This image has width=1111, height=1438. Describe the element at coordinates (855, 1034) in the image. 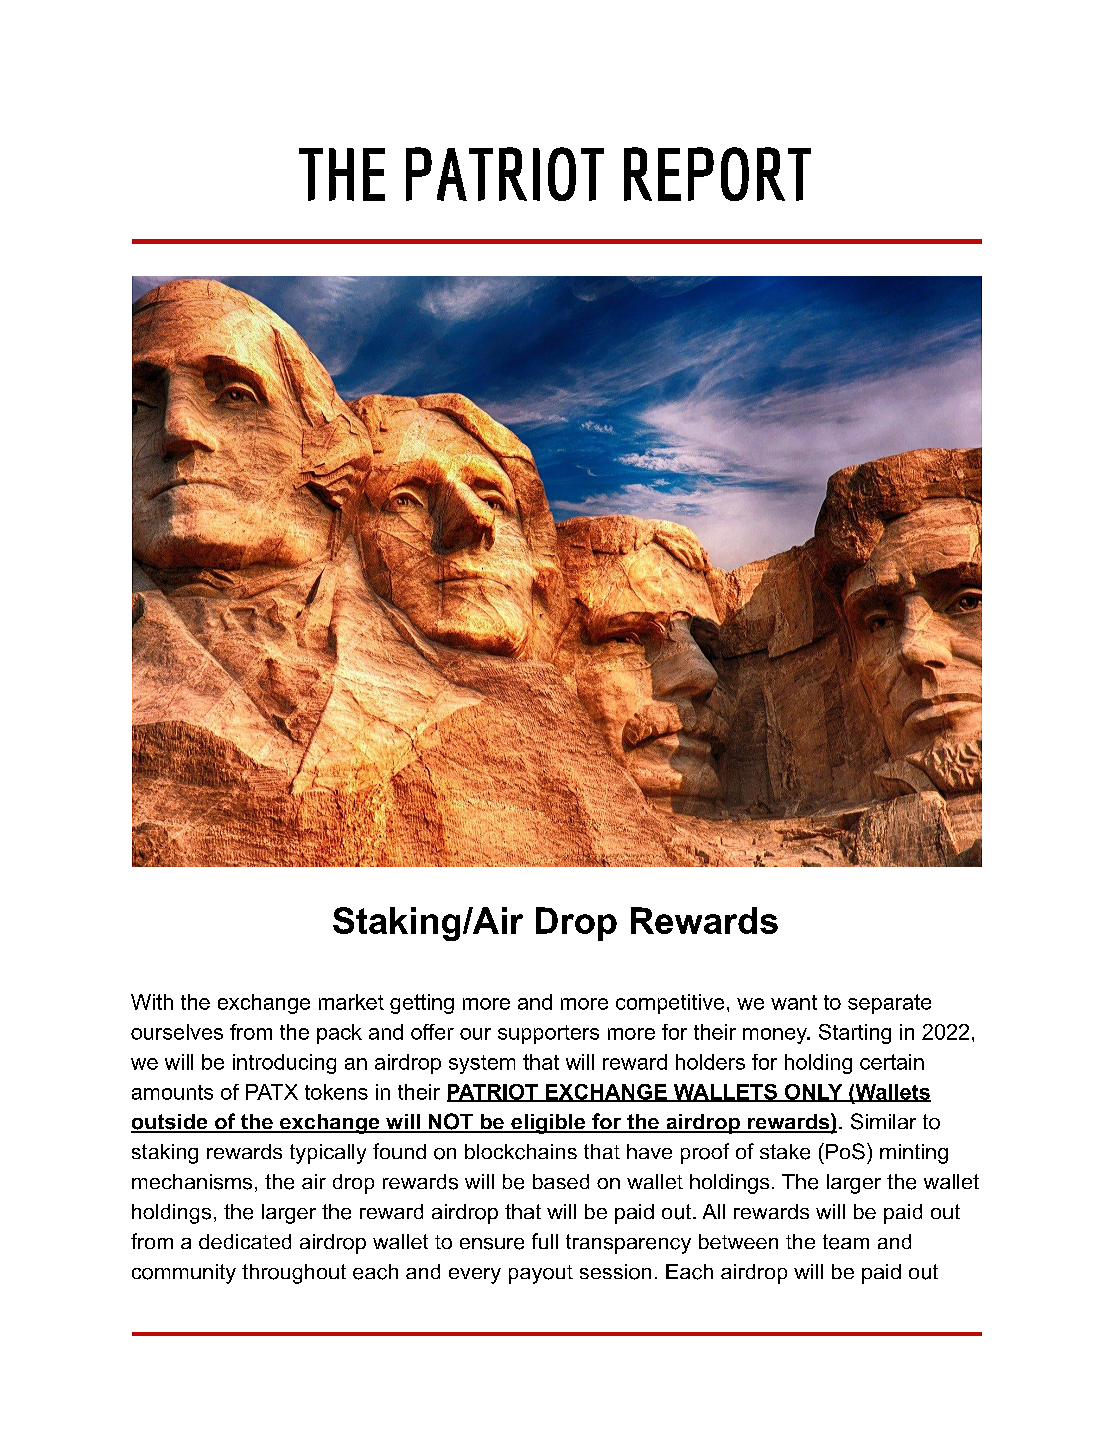

I see `Starting` at that location.
